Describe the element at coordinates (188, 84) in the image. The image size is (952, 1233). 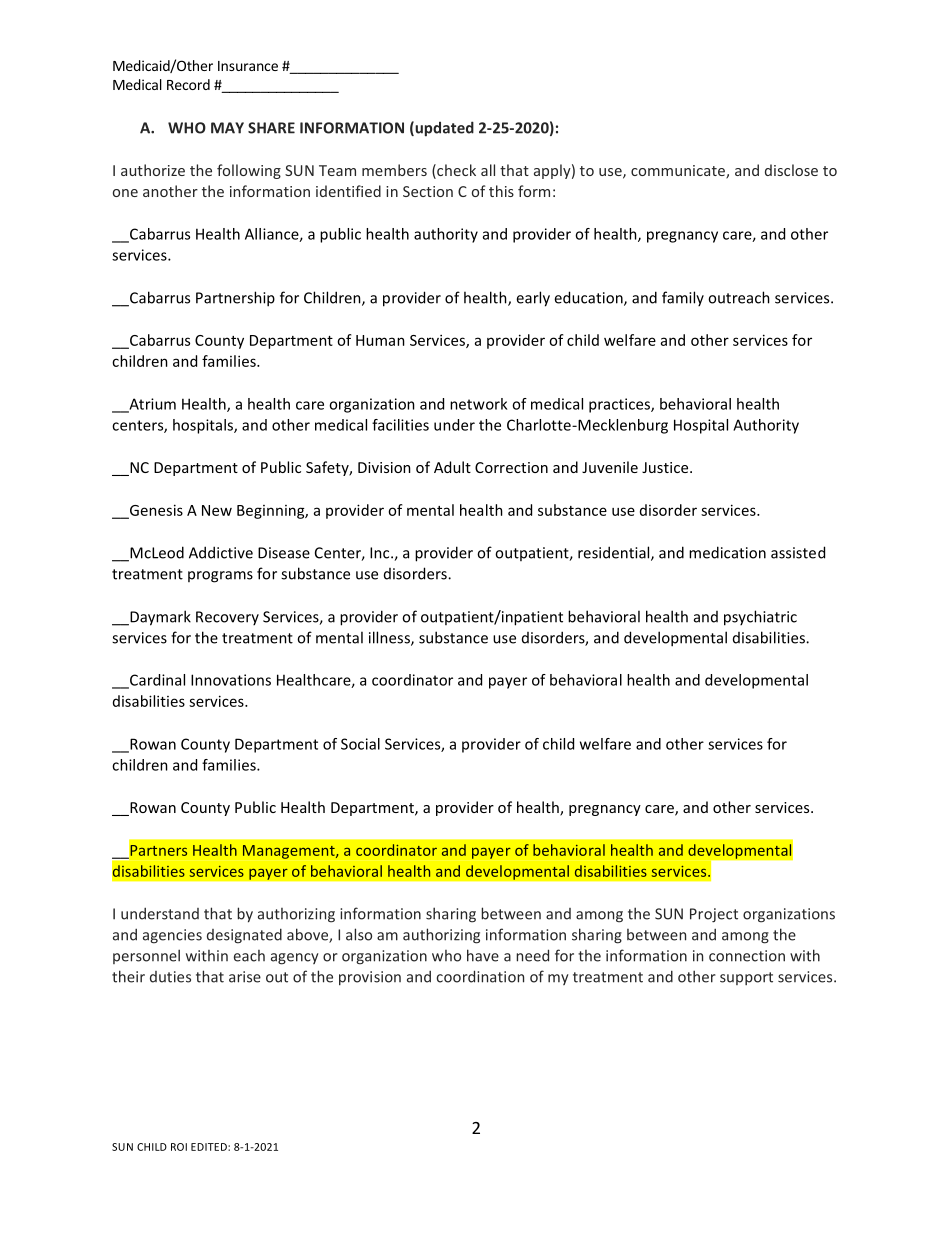
I see `Record` at that location.
